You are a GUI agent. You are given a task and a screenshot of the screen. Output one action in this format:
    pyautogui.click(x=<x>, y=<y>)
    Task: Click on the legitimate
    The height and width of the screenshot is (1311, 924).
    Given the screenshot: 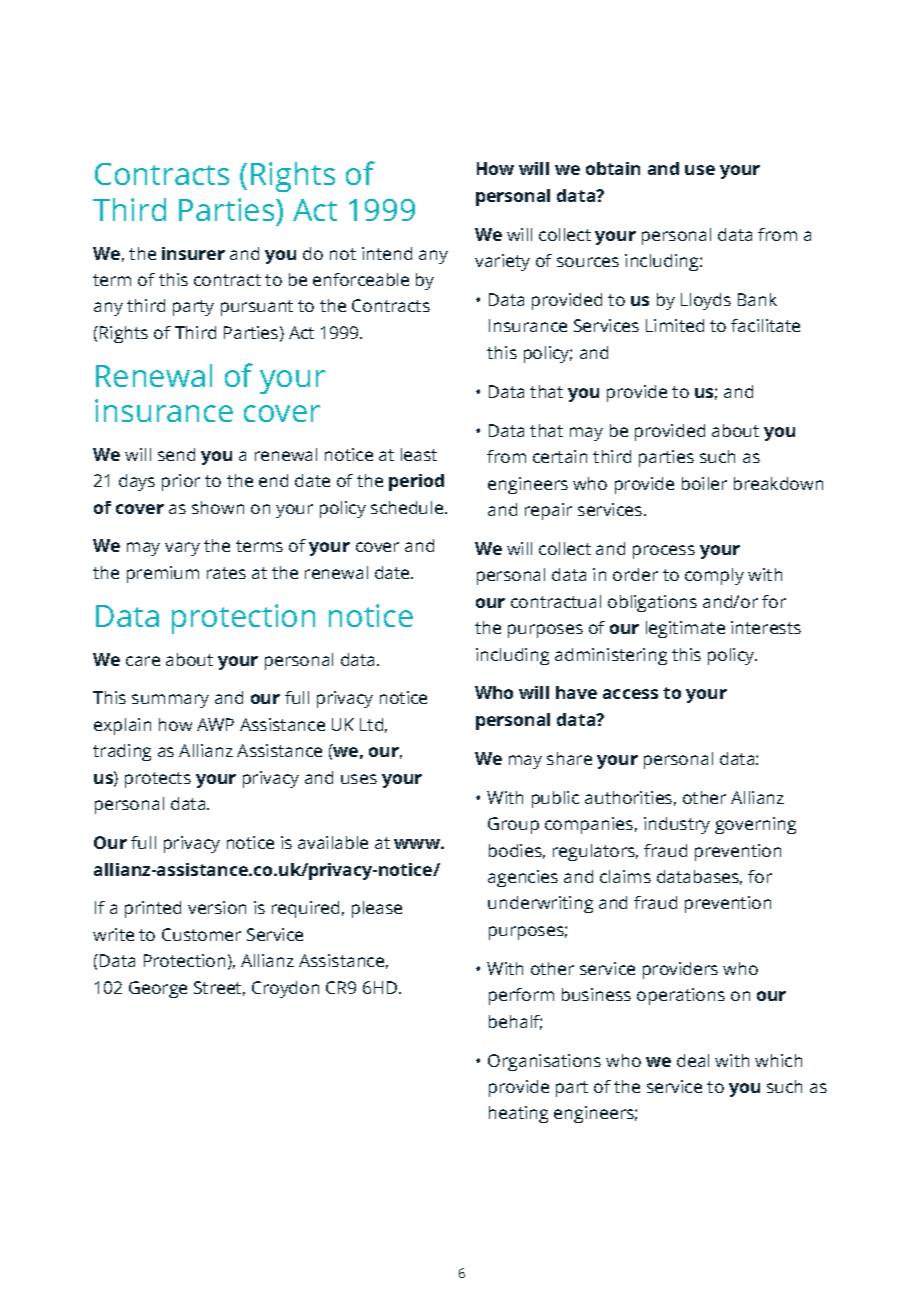 What is the action you would take?
    pyautogui.click(x=685, y=629)
